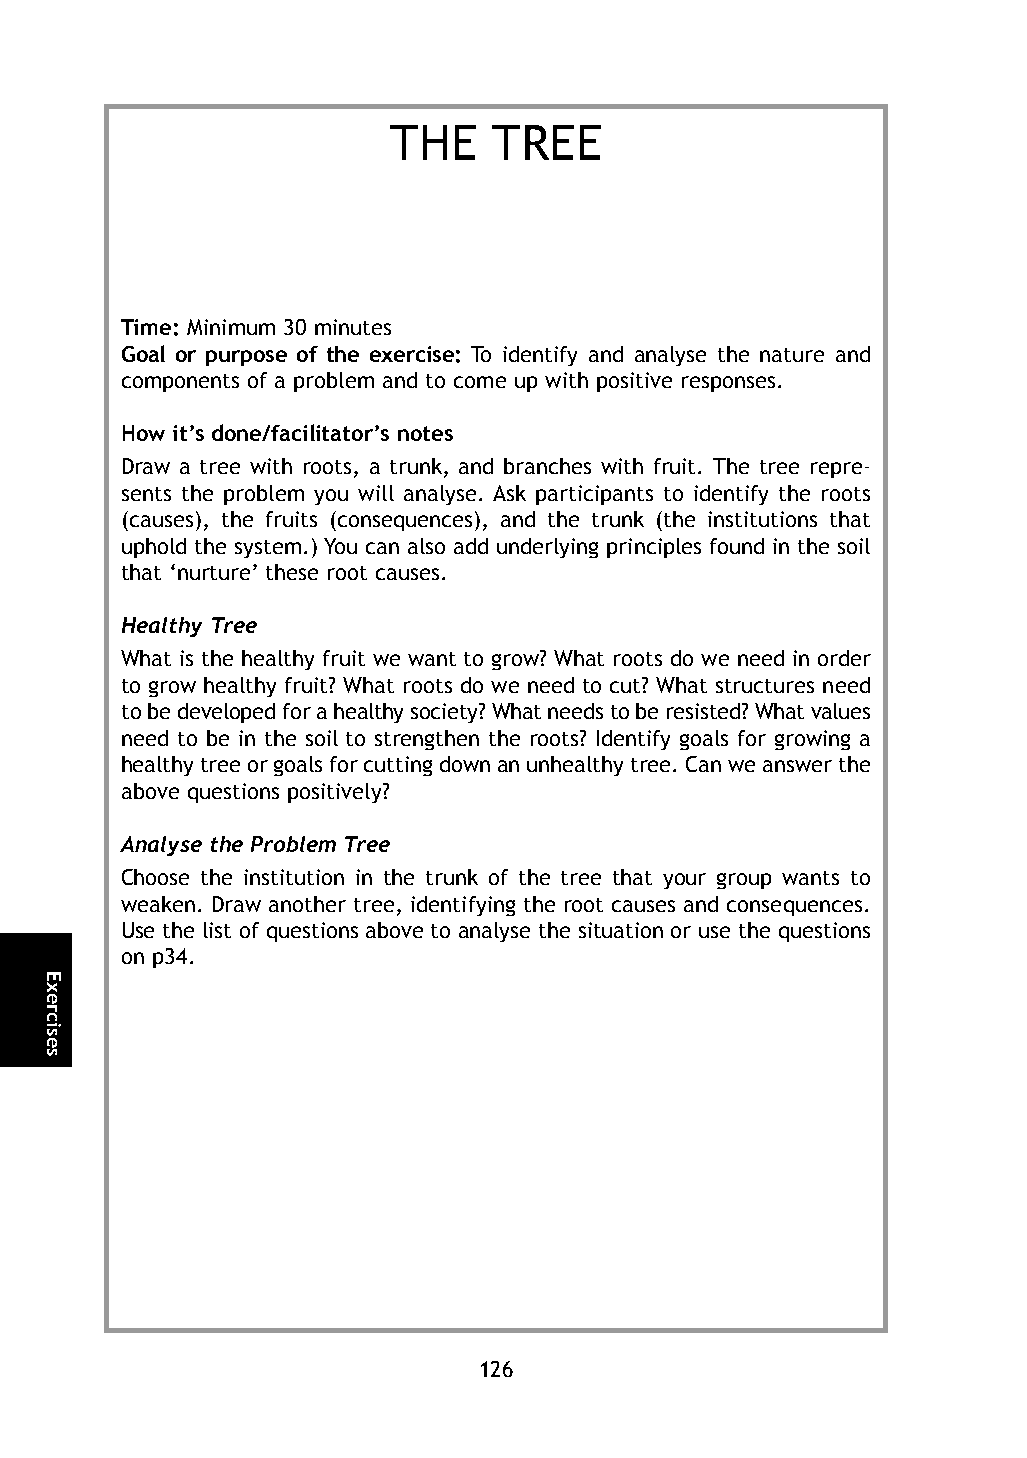  What do you see at coordinates (471, 546) in the page?
I see `add` at bounding box center [471, 546].
